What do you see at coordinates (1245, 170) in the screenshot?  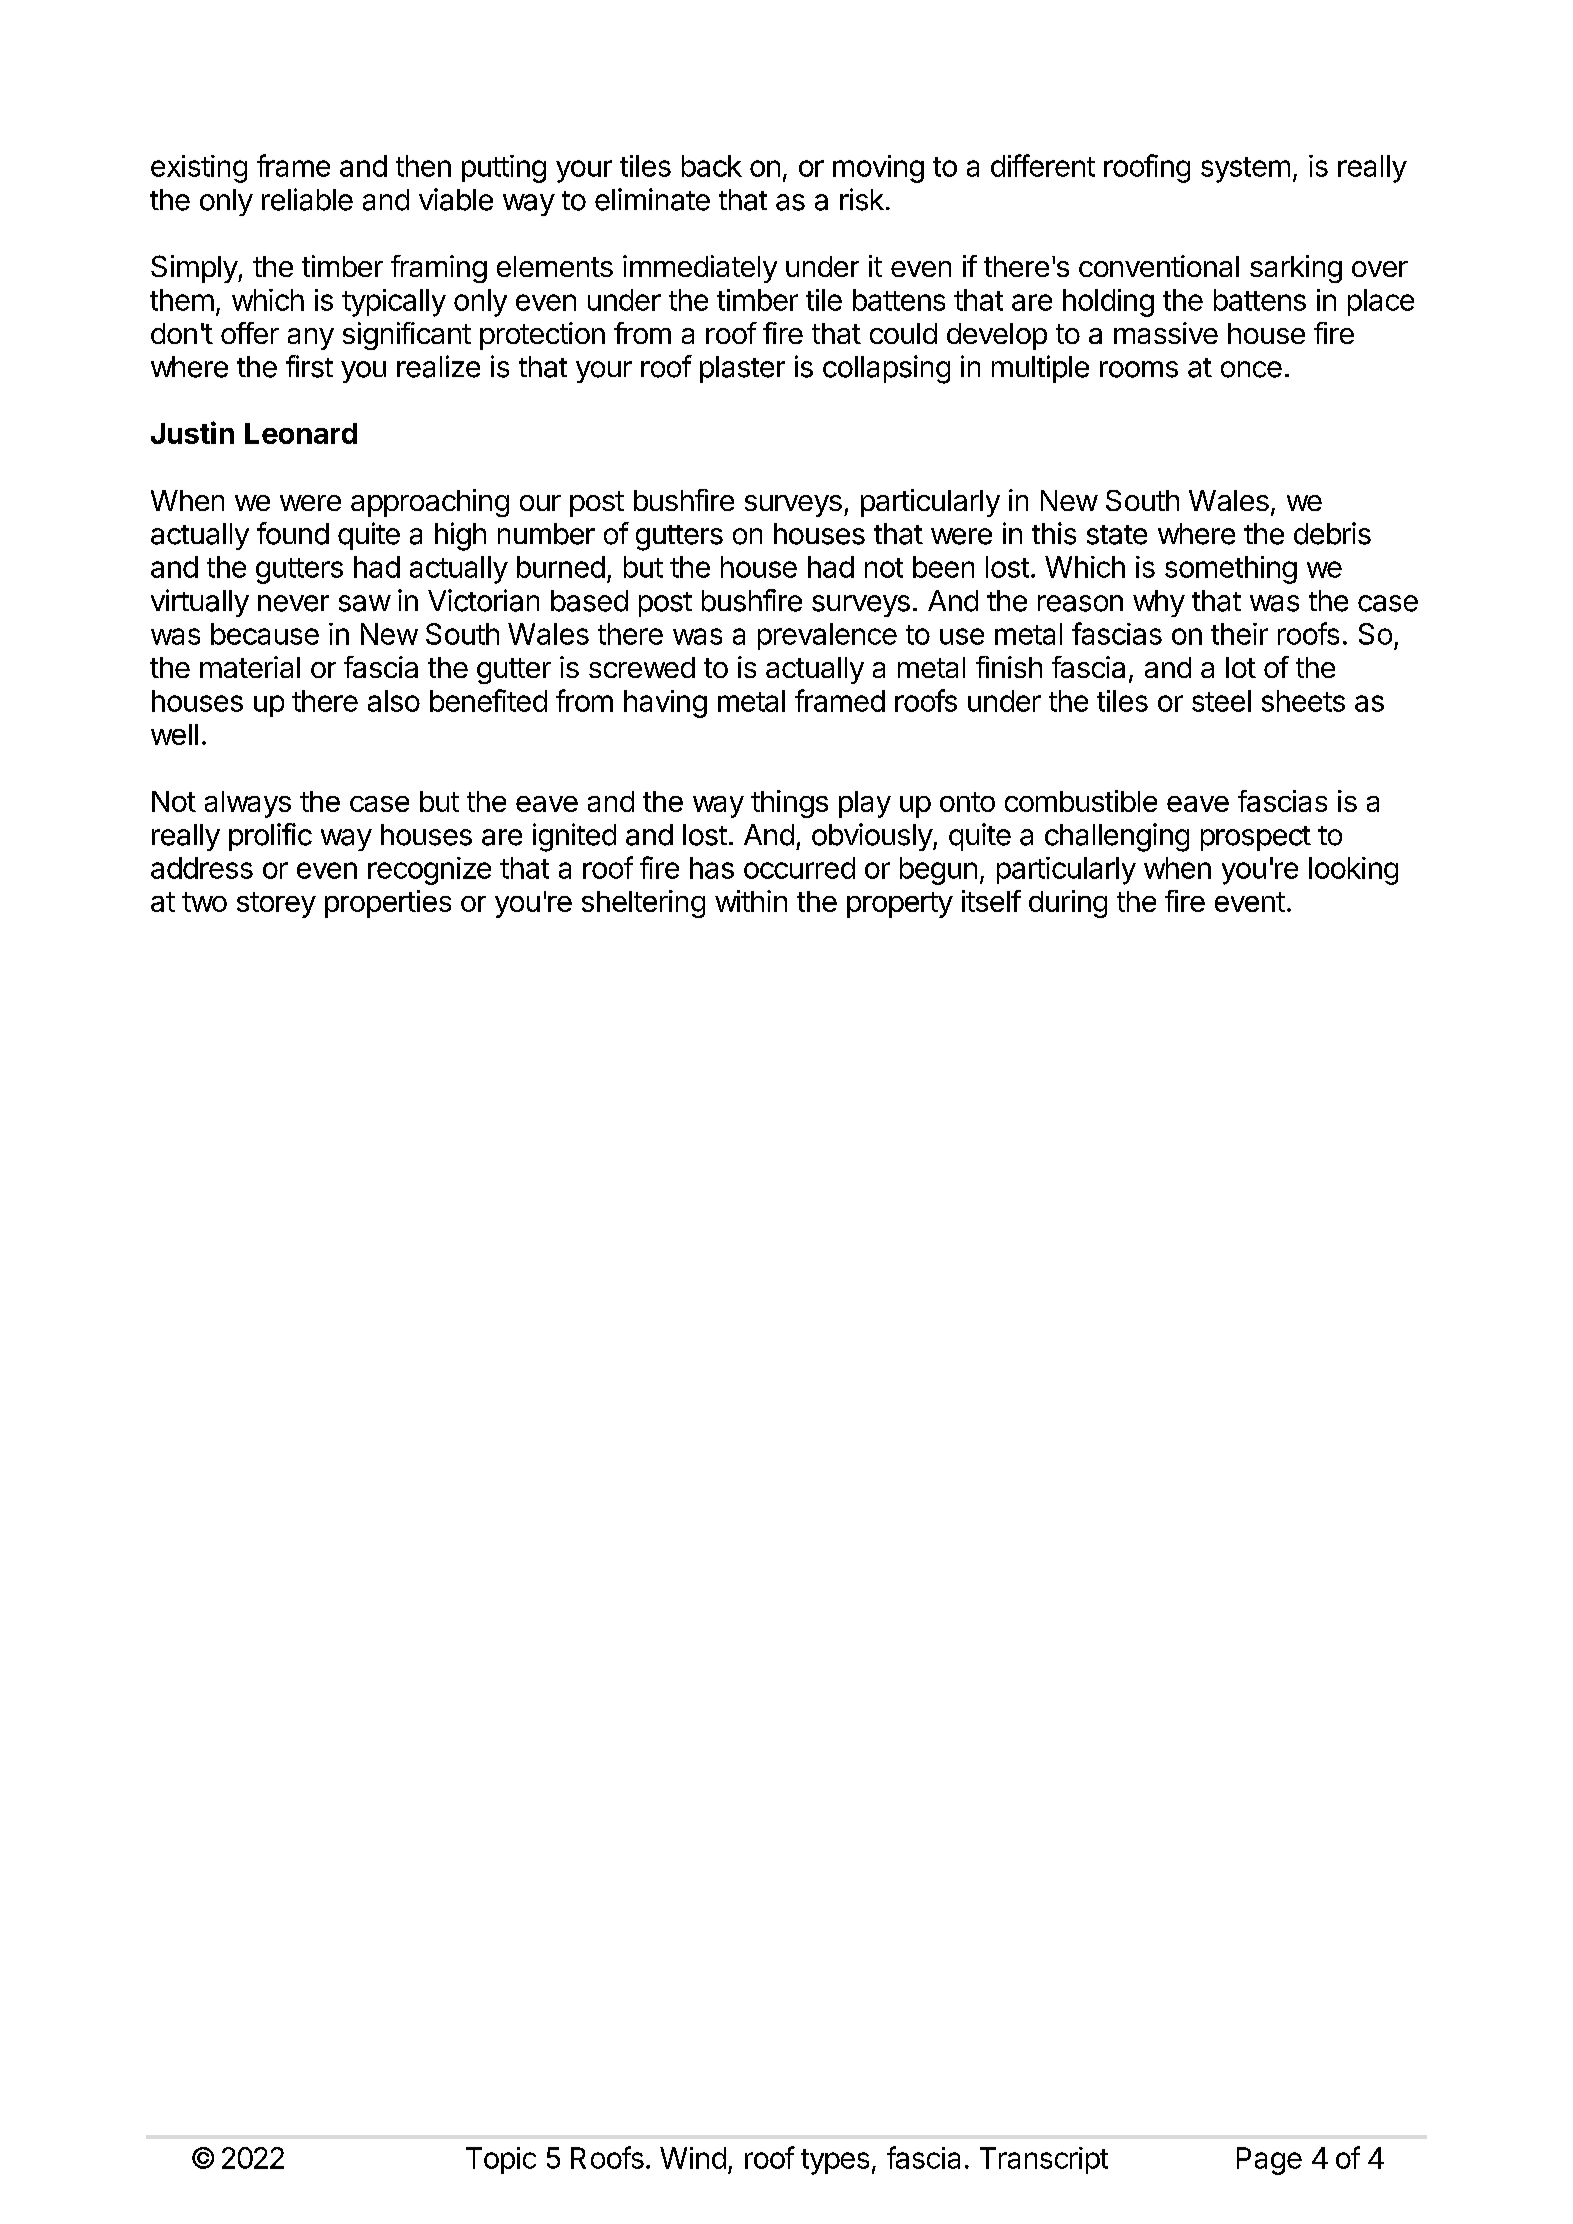 I see `system` at bounding box center [1245, 170].
